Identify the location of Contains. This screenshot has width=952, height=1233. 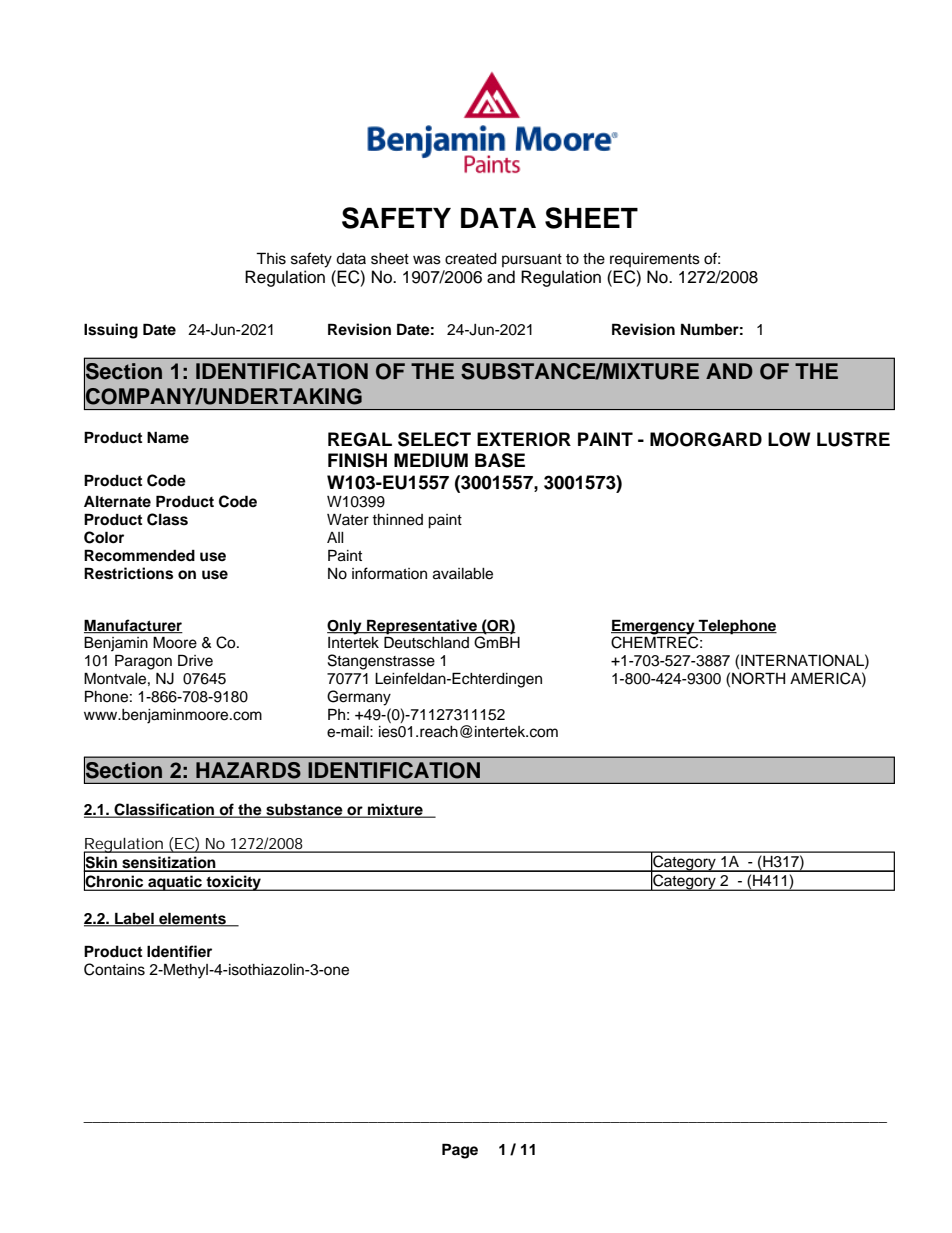
(114, 969).
